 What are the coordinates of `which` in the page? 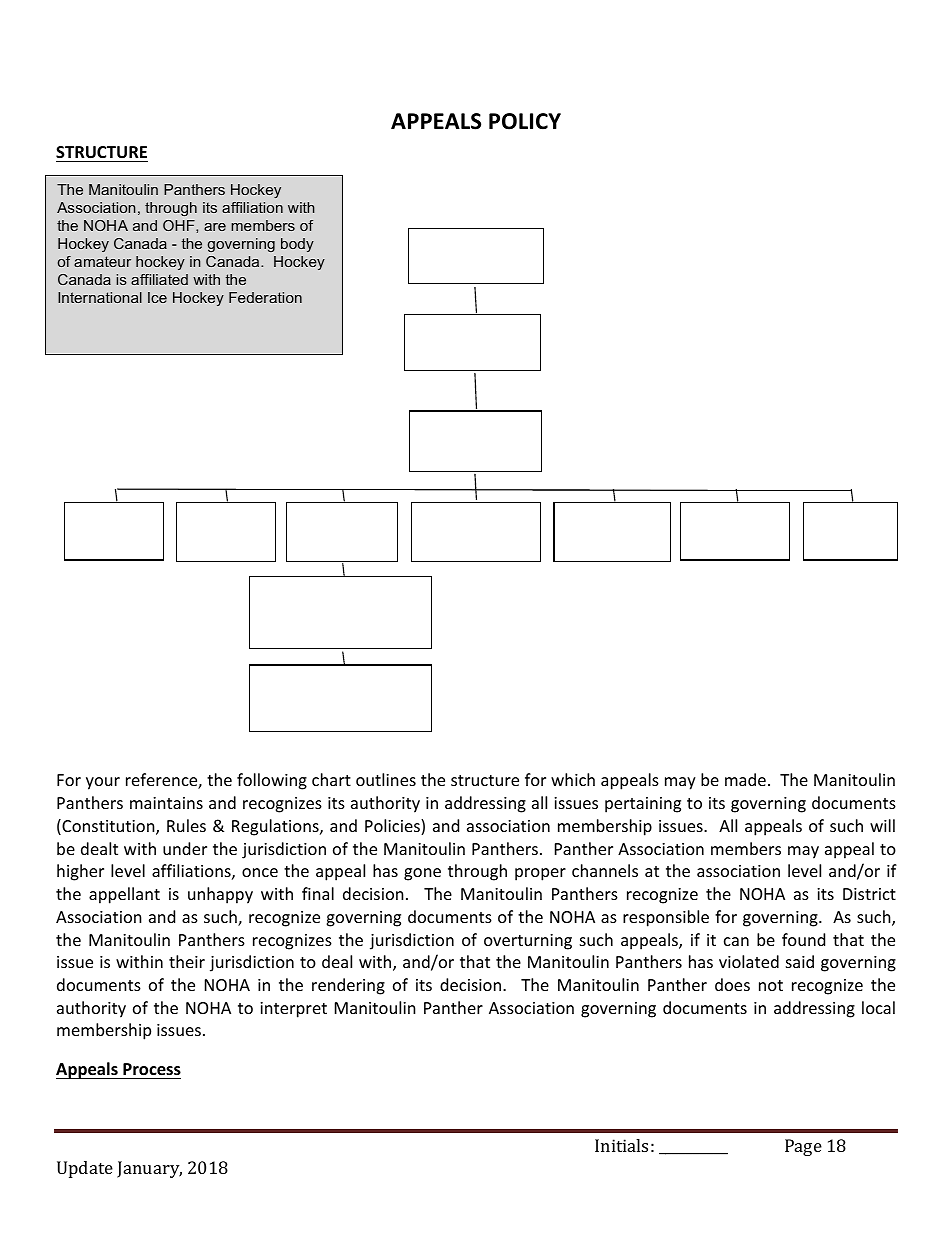 It's located at (573, 779).
